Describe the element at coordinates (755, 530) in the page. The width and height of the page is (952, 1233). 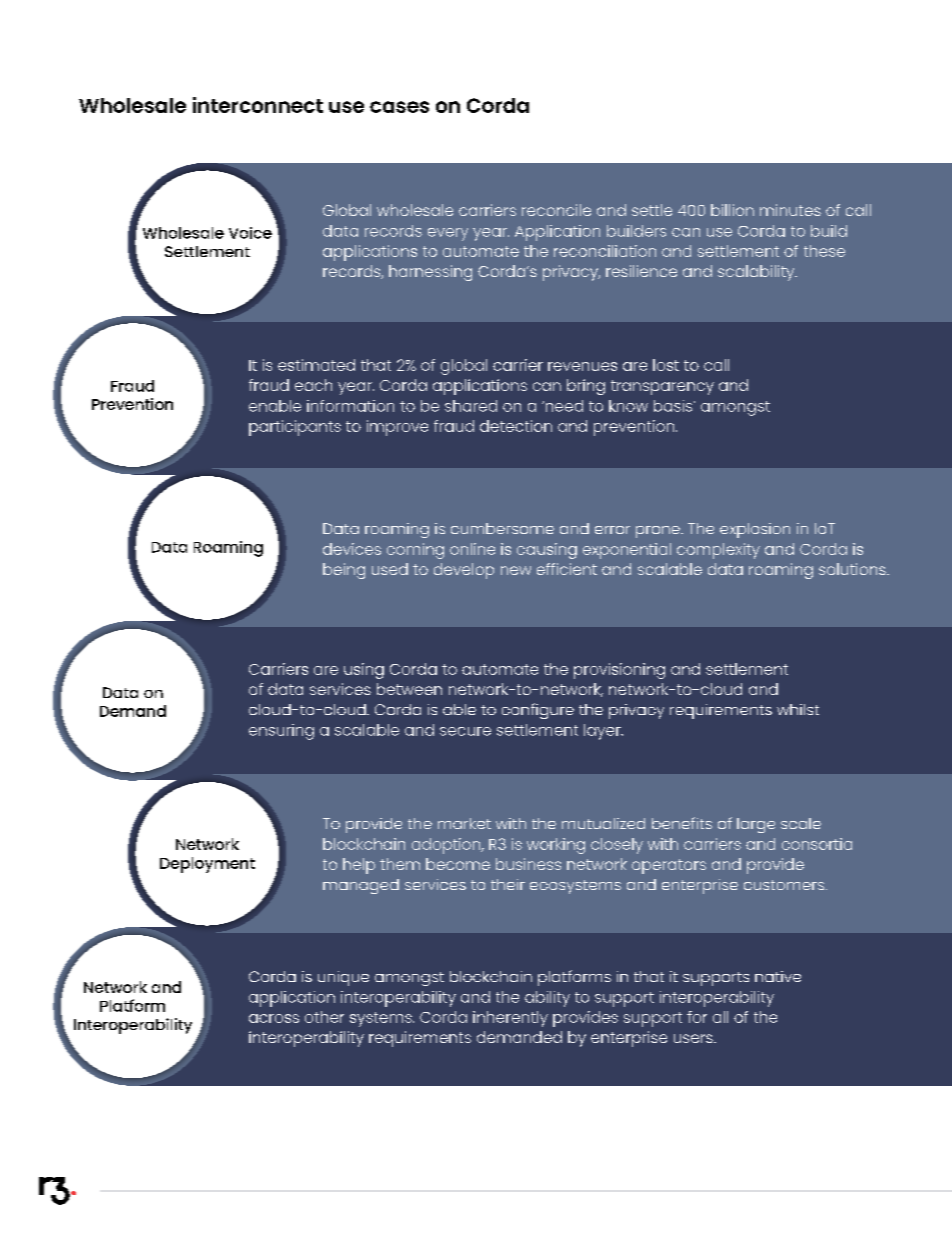
I see `explosion` at that location.
